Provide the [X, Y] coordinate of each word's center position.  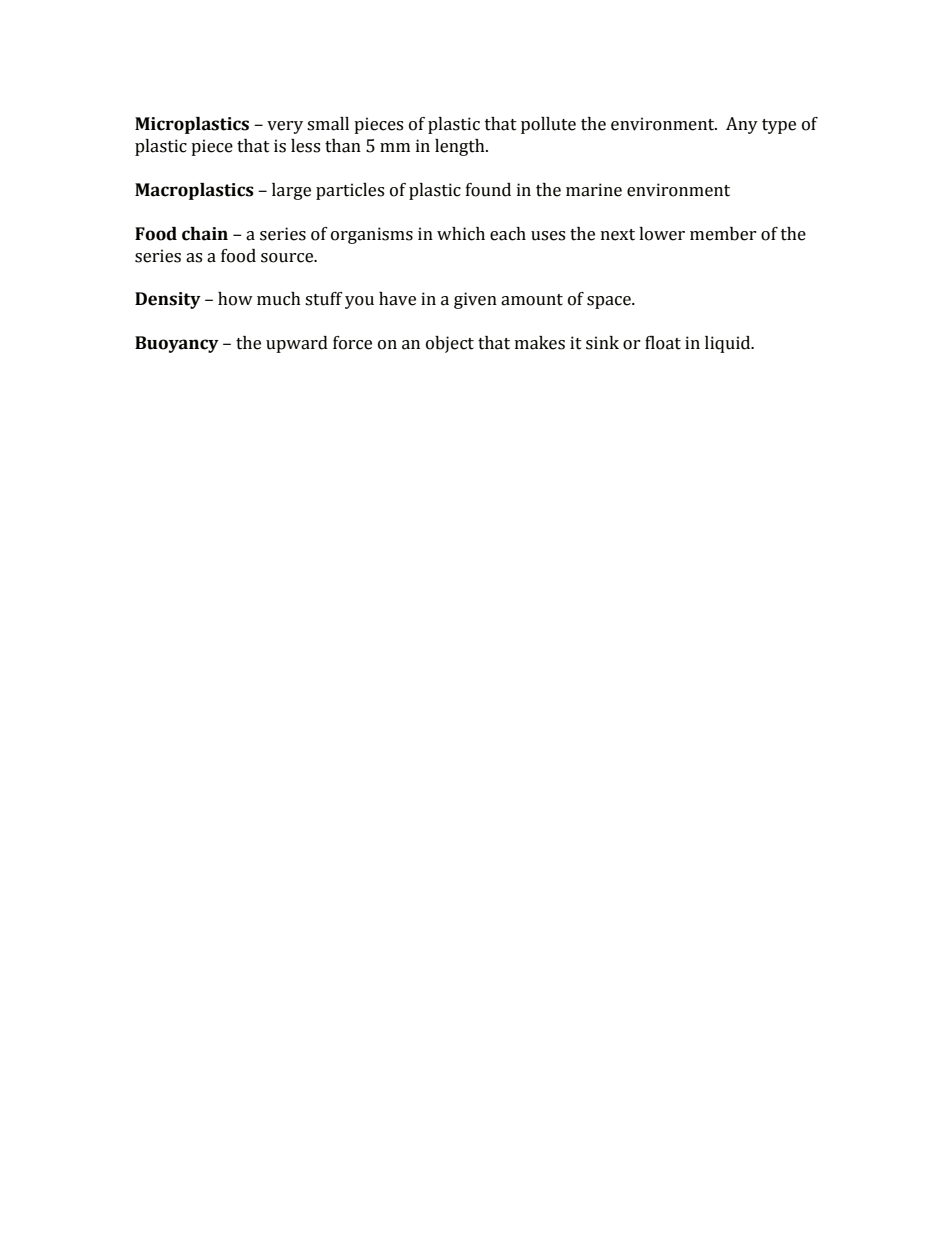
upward [297, 344]
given [475, 300]
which [461, 234]
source [288, 258]
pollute [548, 125]
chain [205, 234]
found [488, 190]
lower [662, 234]
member [723, 234]
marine [594, 190]
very [285, 127]
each [508, 234]
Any [742, 125]
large [291, 191]
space [610, 302]
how [235, 299]
